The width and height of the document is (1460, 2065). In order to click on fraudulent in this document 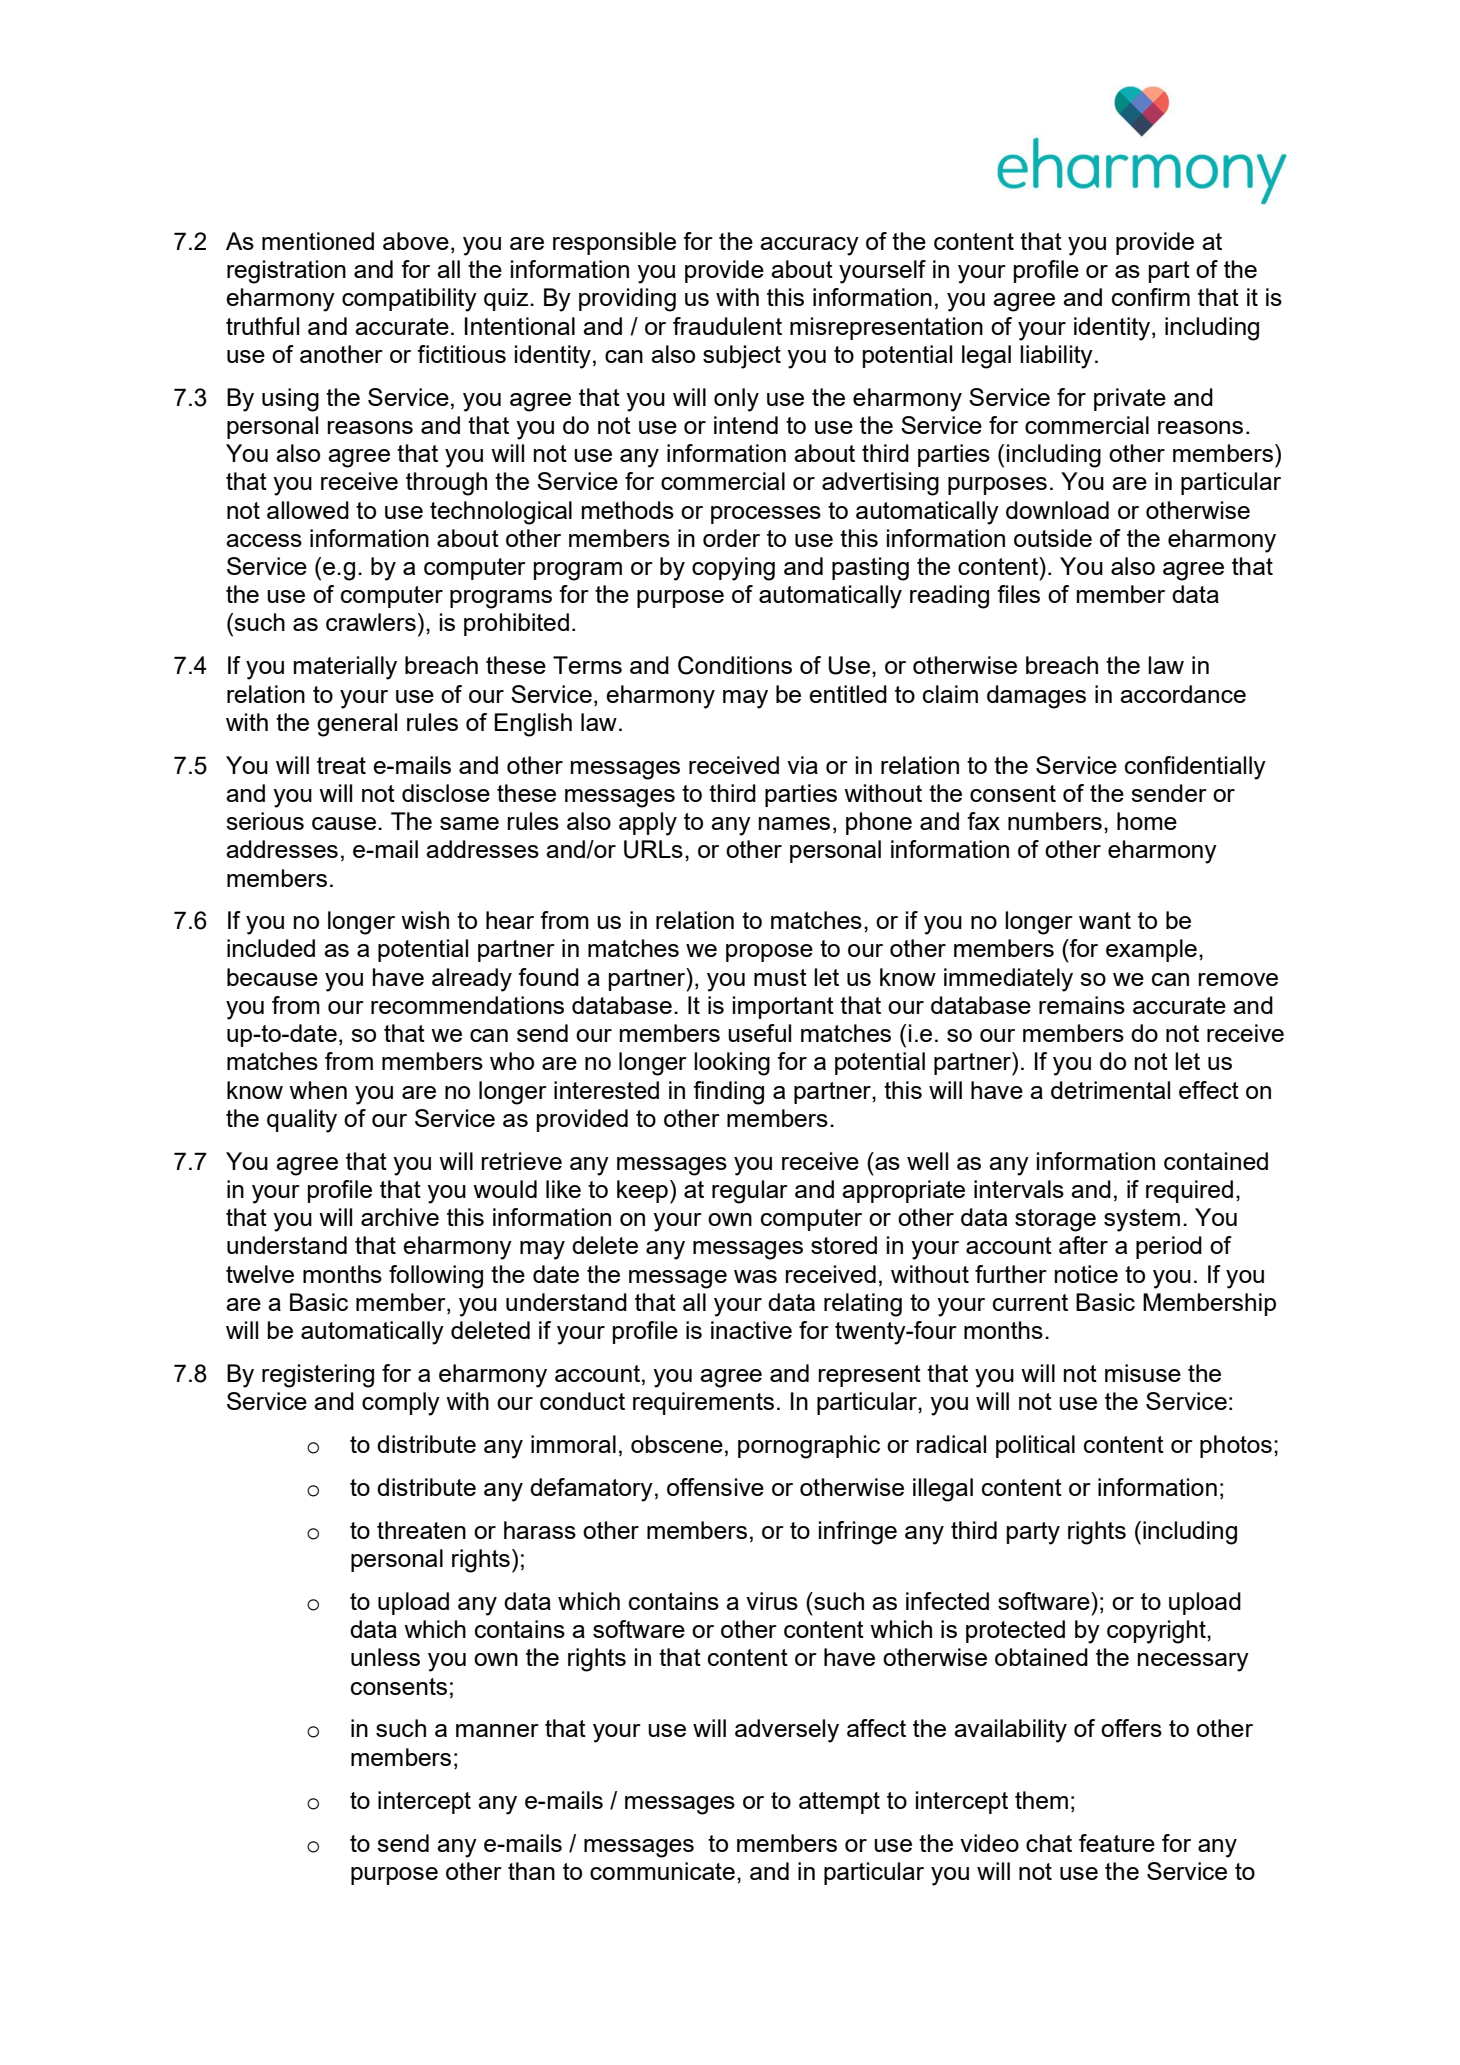, I will do `click(727, 326)`.
